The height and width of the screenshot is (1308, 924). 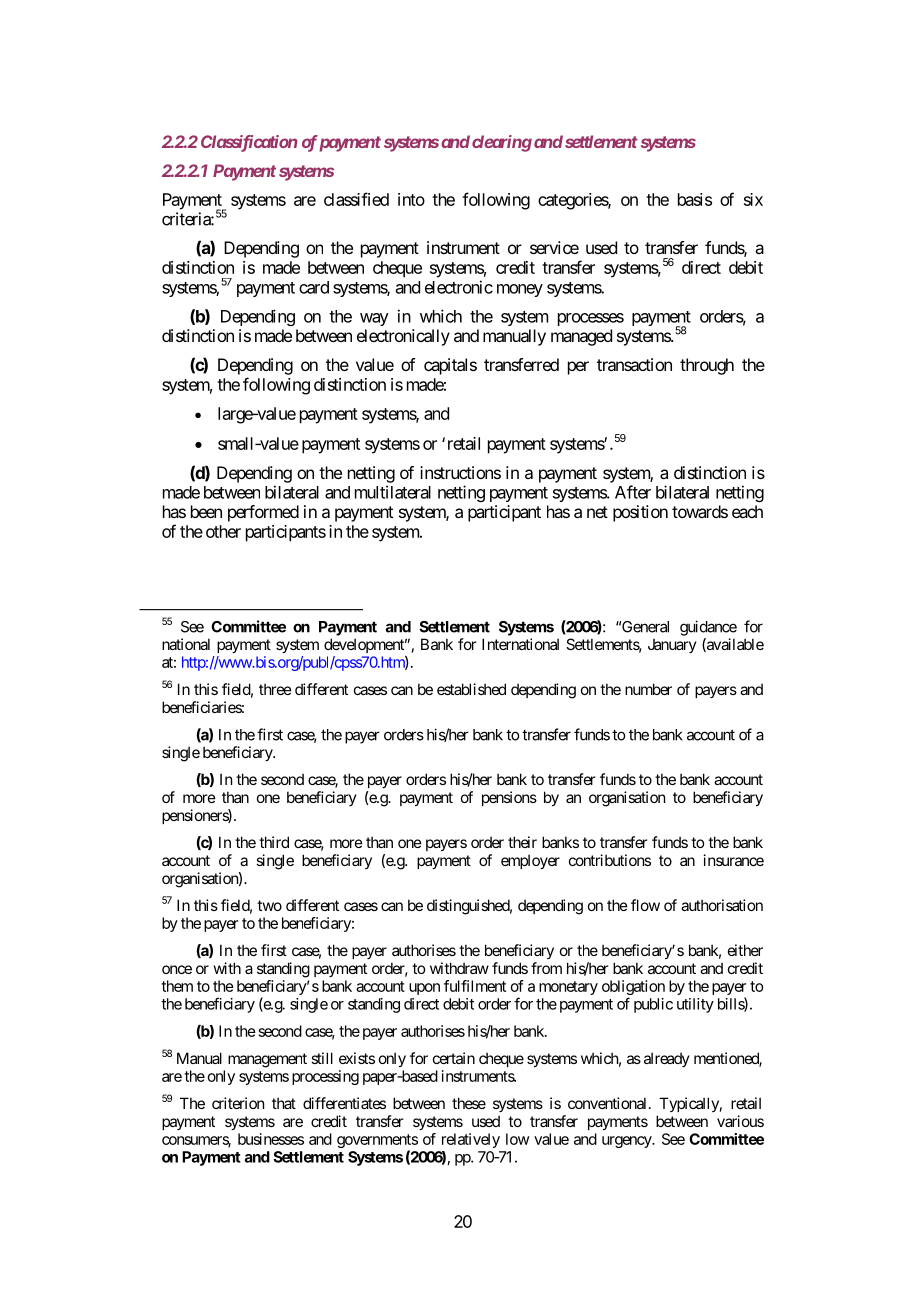 What do you see at coordinates (411, 199) in the screenshot?
I see `into` at bounding box center [411, 199].
